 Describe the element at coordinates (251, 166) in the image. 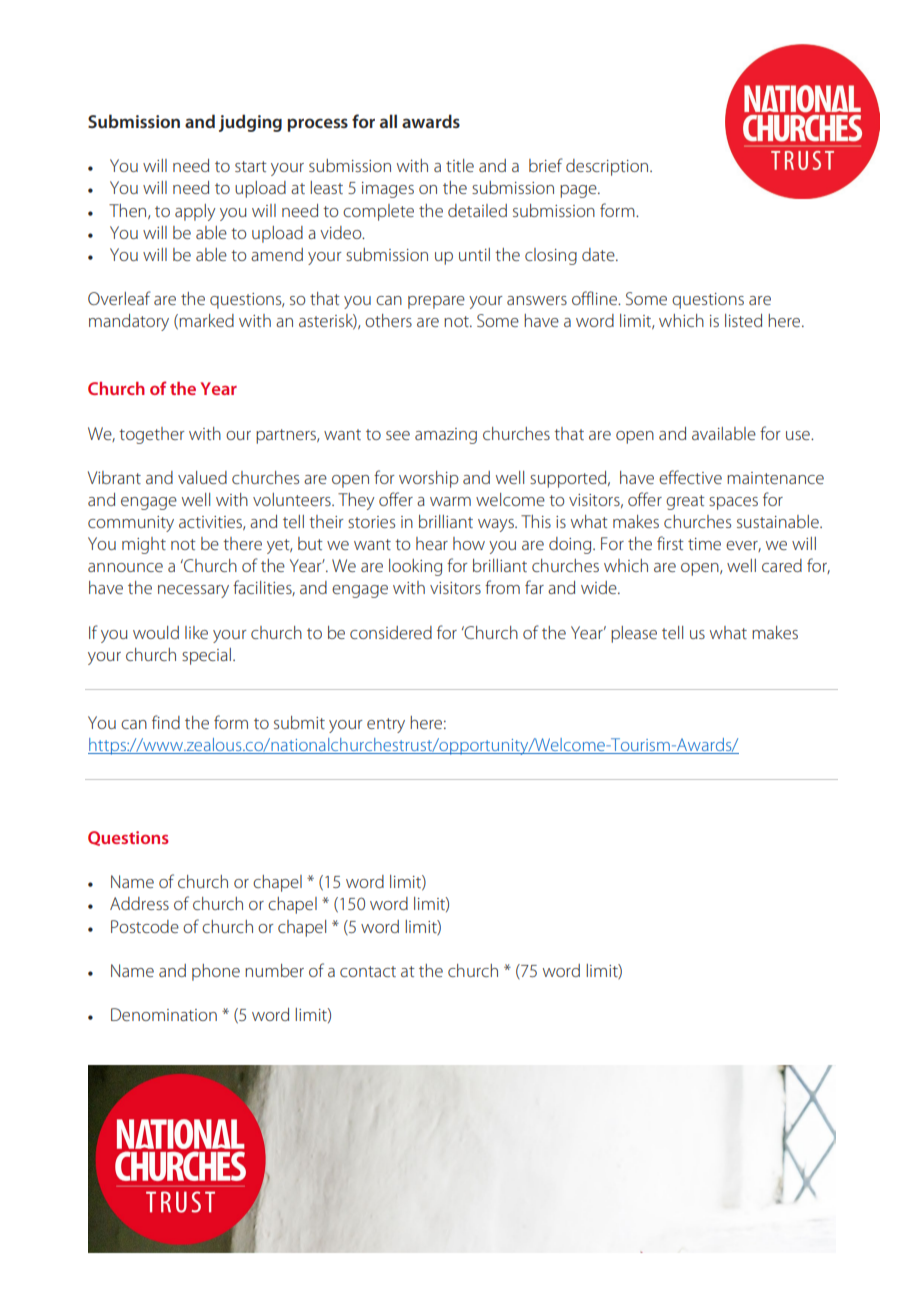

I see `start` at that location.
